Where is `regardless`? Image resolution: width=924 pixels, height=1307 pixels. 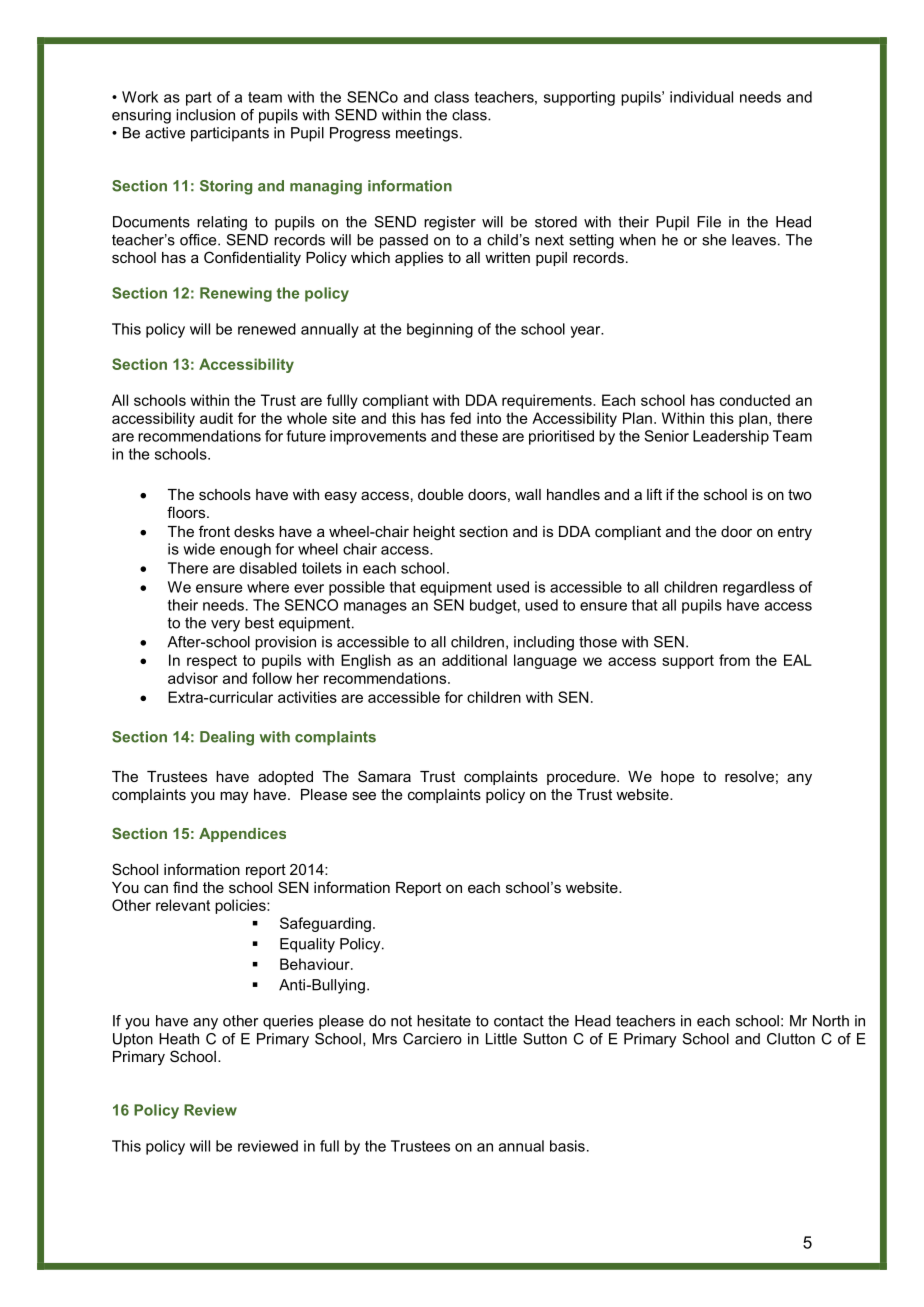
regardless is located at coordinates (759, 588).
